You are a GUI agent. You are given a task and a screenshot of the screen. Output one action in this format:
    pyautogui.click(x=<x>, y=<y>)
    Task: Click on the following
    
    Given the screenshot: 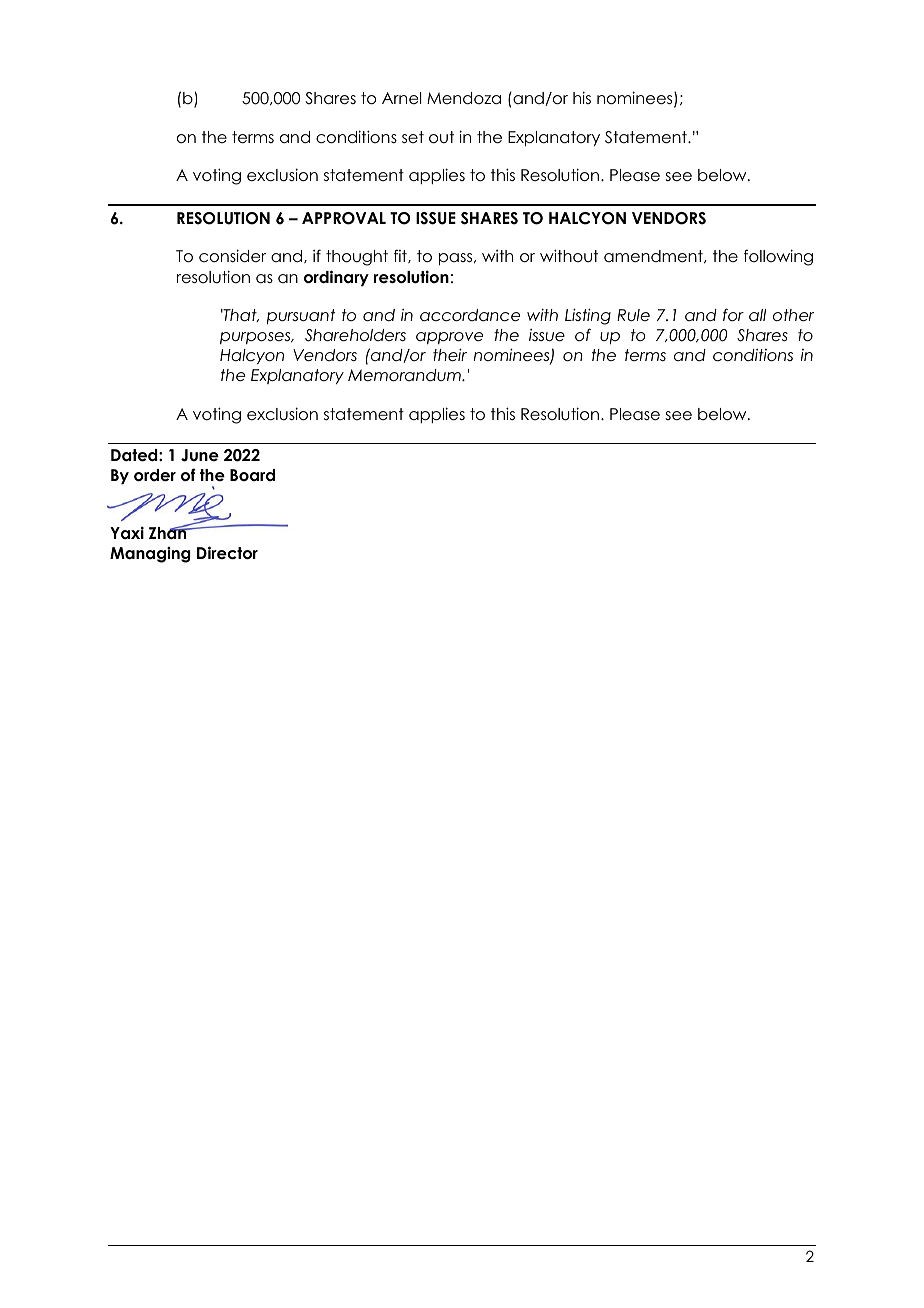 What is the action you would take?
    pyautogui.click(x=778, y=257)
